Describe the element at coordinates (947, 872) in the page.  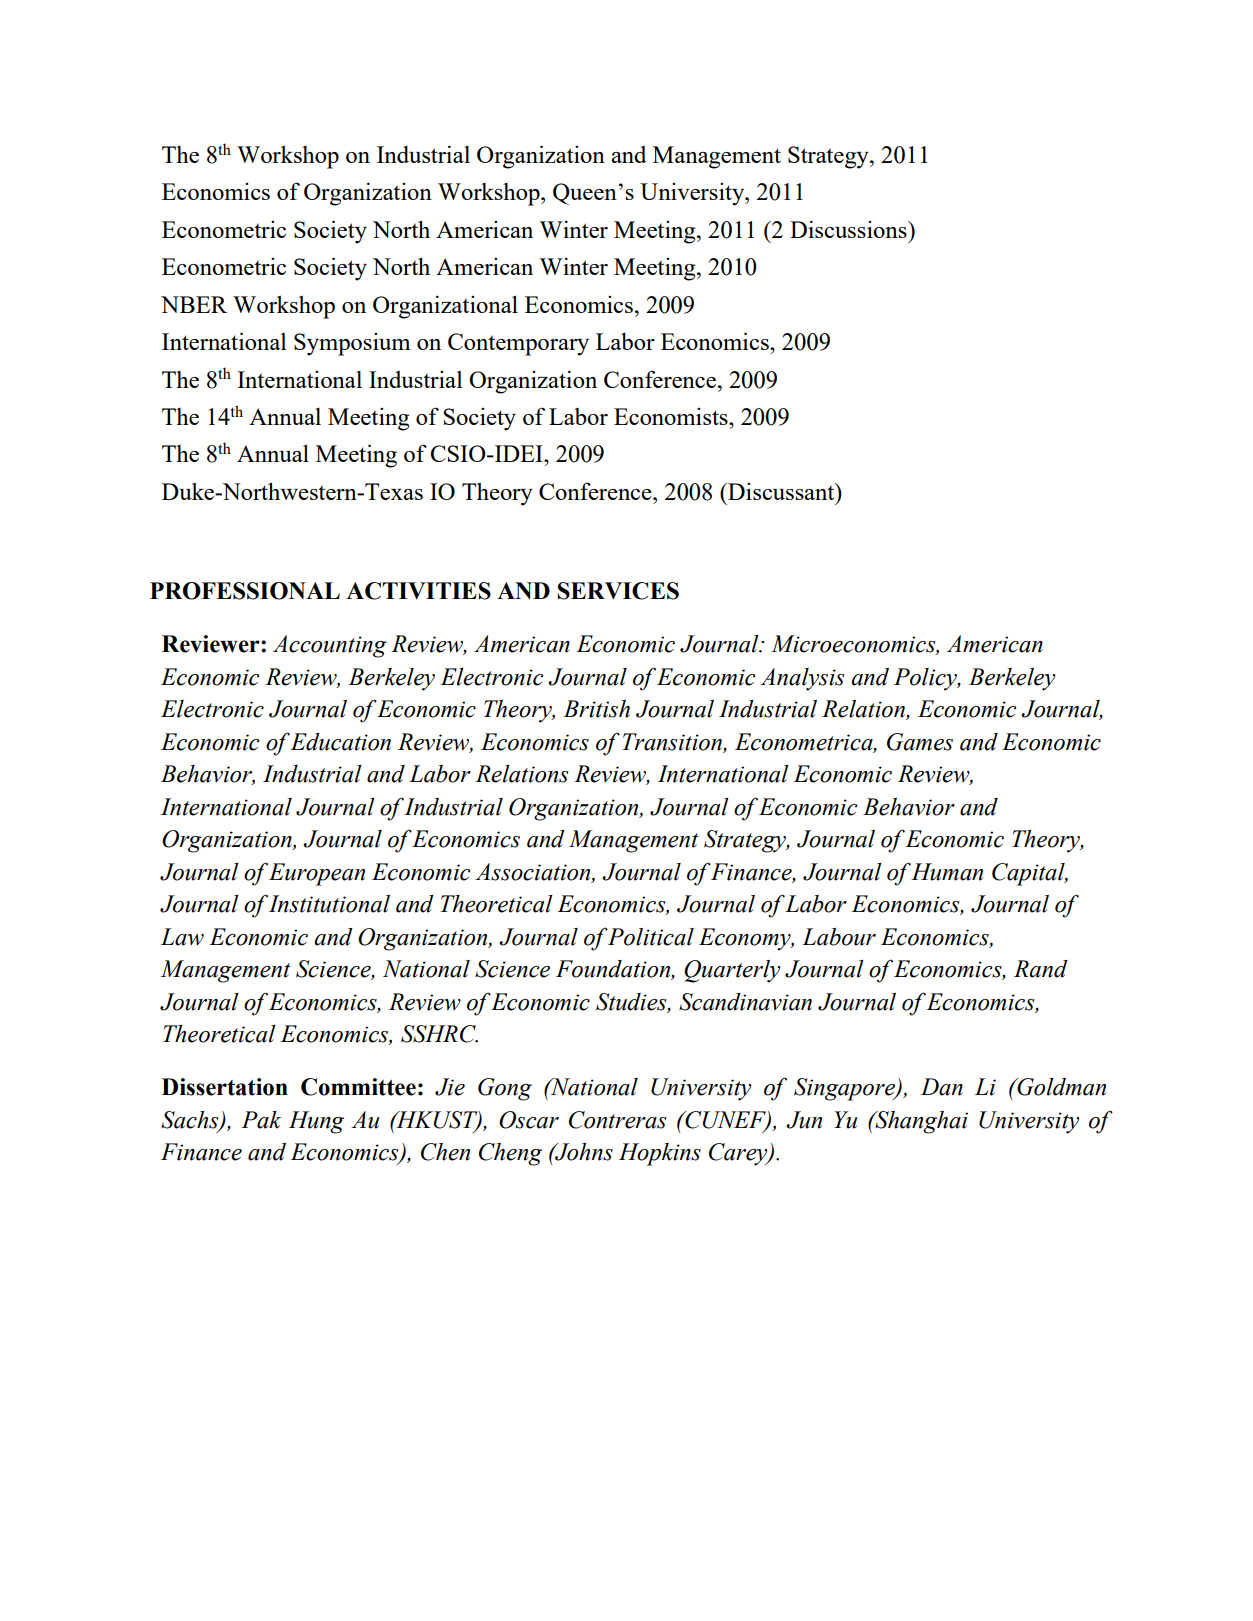
I see `Human` at that location.
